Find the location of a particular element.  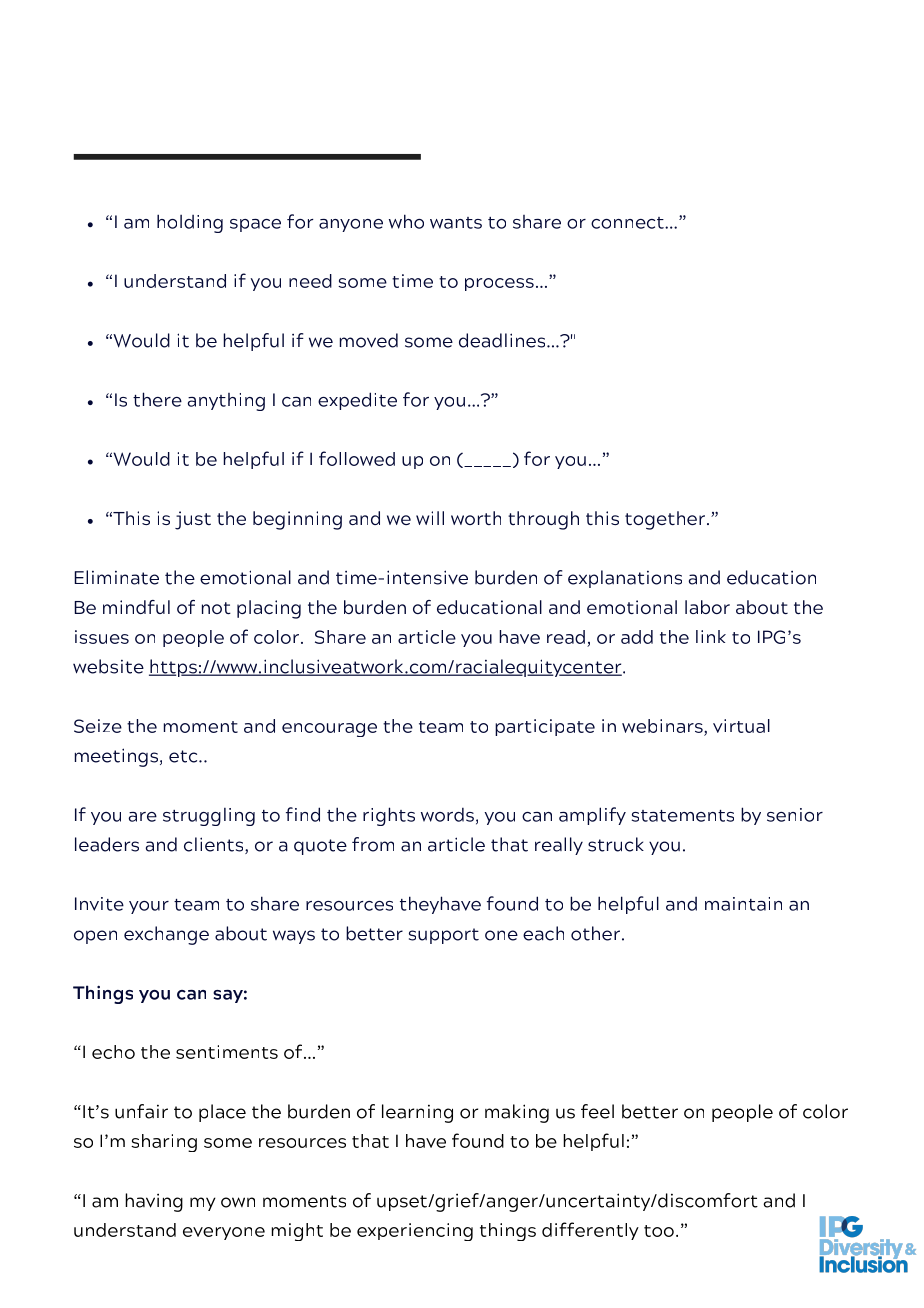

just is located at coordinates (193, 520).
